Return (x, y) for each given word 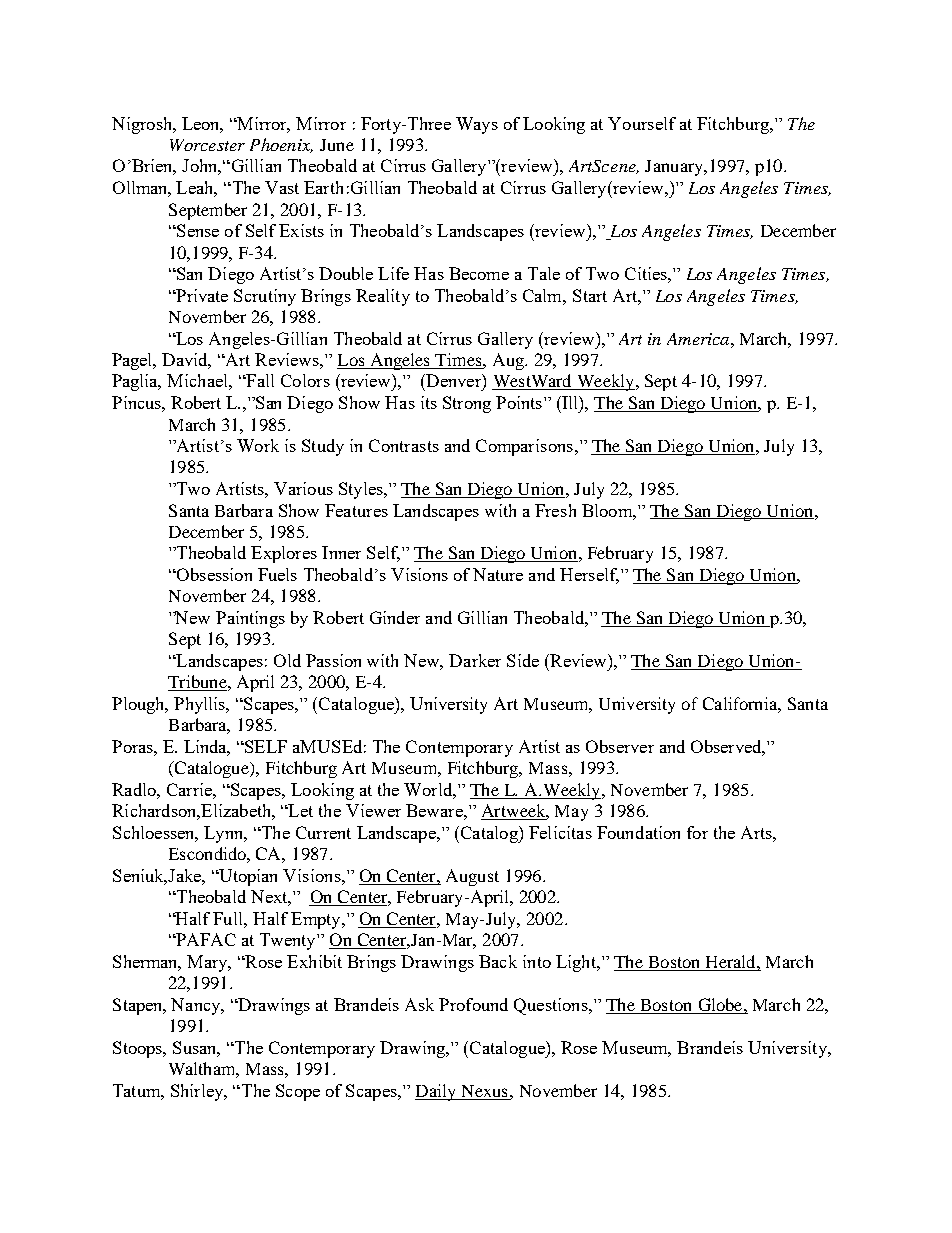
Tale (544, 273)
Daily (436, 1092)
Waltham (204, 1070)
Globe (722, 1004)
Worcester (207, 145)
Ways (477, 125)
